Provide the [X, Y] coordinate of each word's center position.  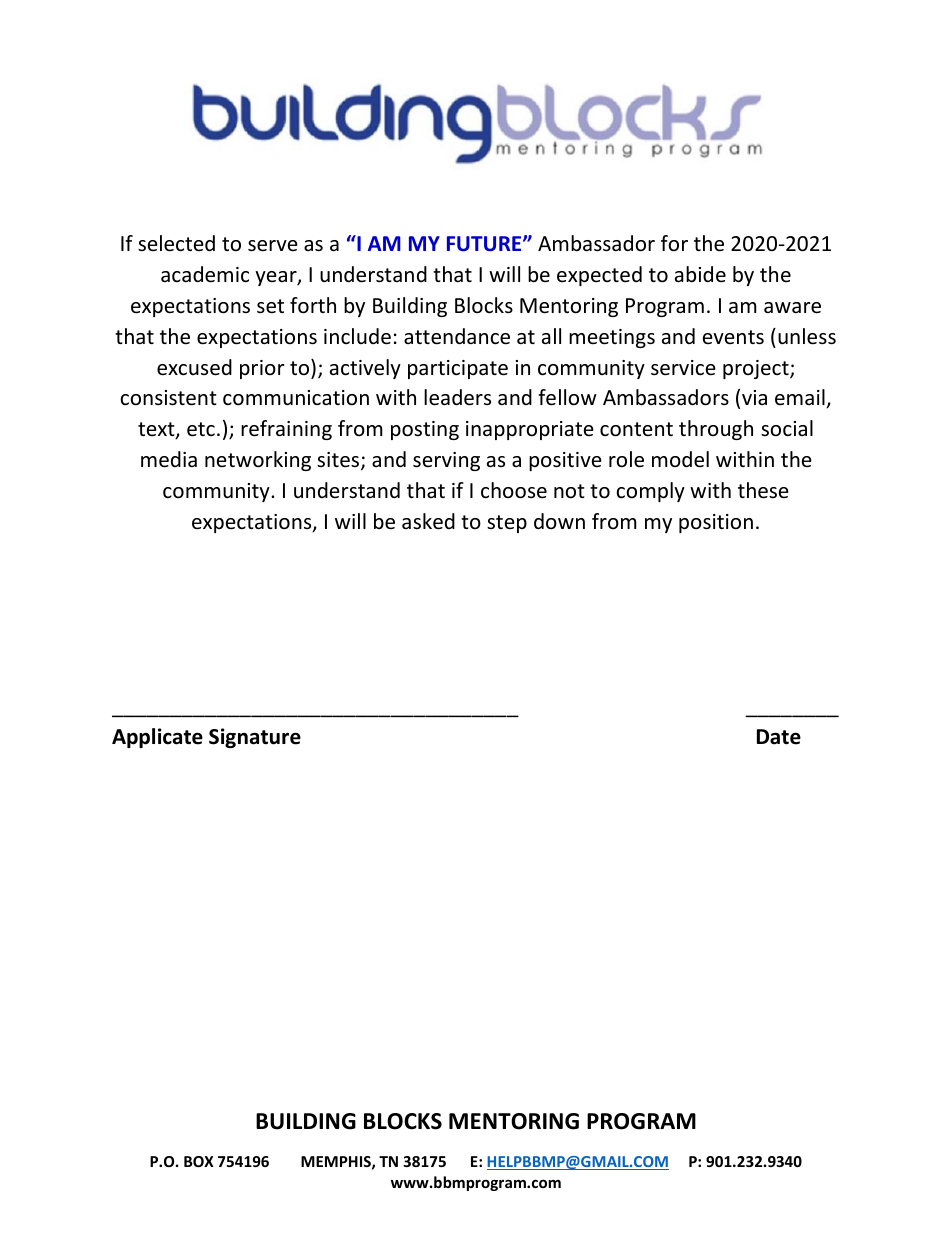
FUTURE [485, 243]
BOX [199, 1161]
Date [779, 737]
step [507, 524]
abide [700, 274]
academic [205, 274]
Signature [255, 738]
